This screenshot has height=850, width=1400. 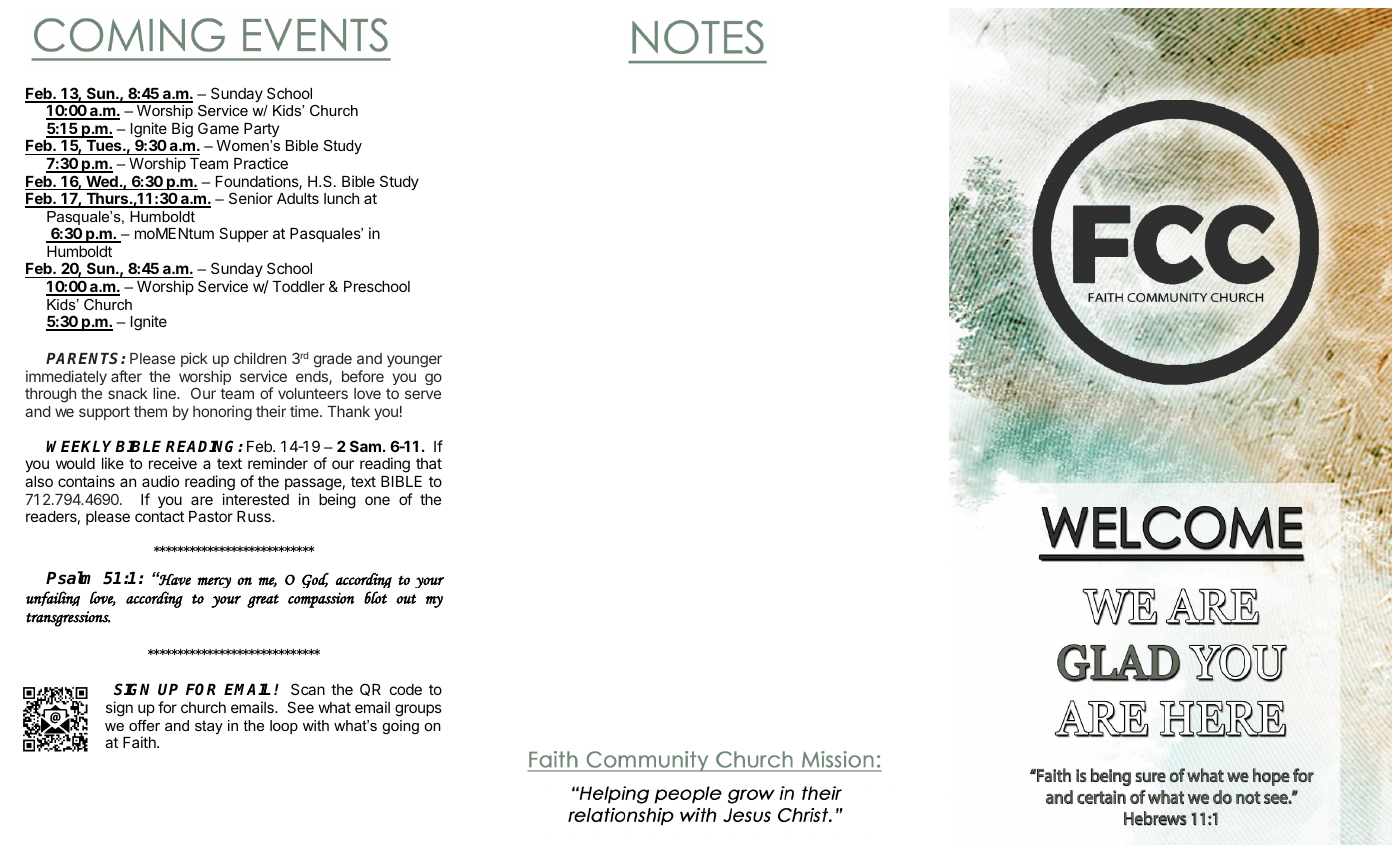 What do you see at coordinates (341, 198) in the screenshot?
I see `lunch` at bounding box center [341, 198].
